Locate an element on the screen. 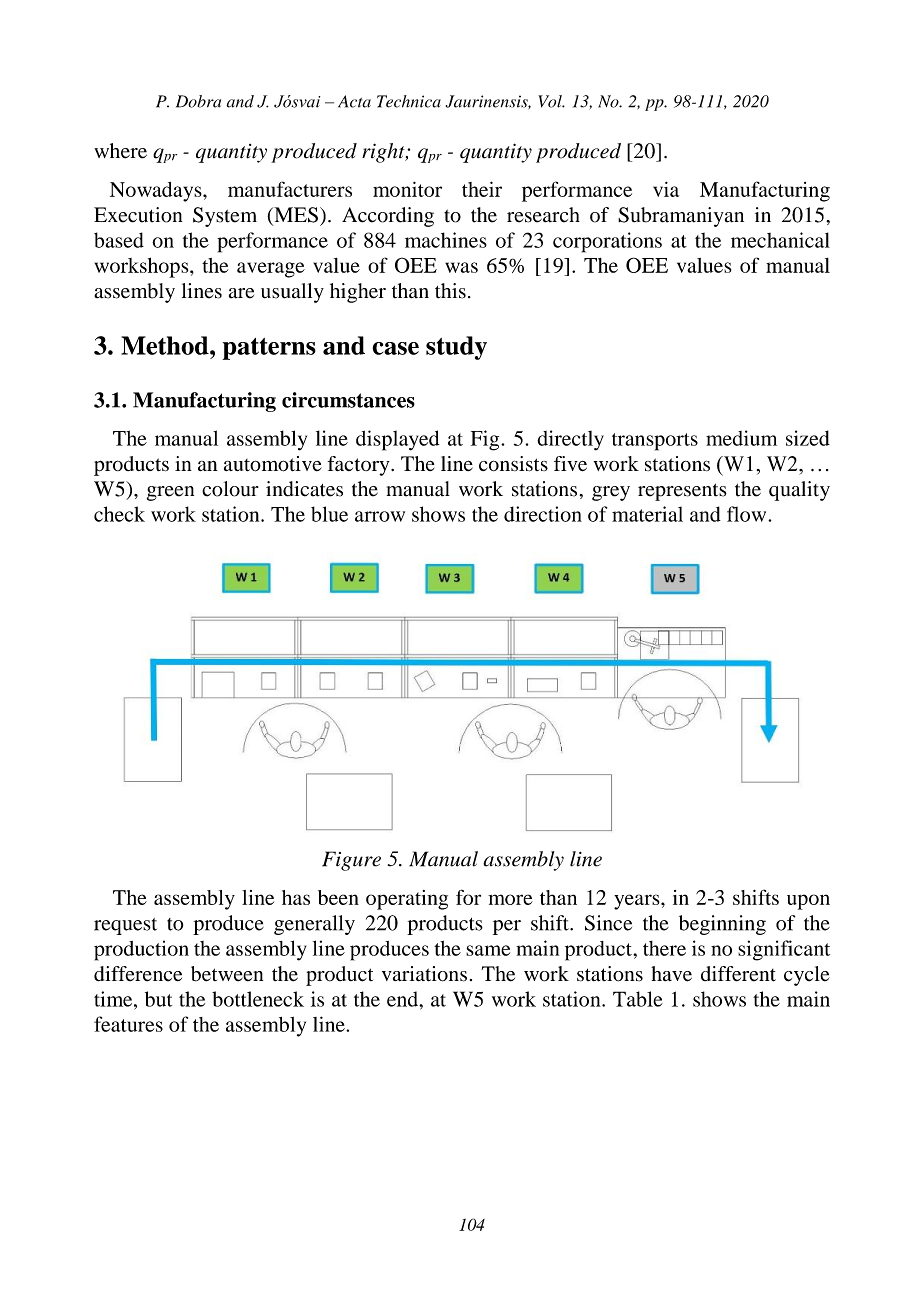 The image size is (924, 1313). Figure is located at coordinates (351, 861).
